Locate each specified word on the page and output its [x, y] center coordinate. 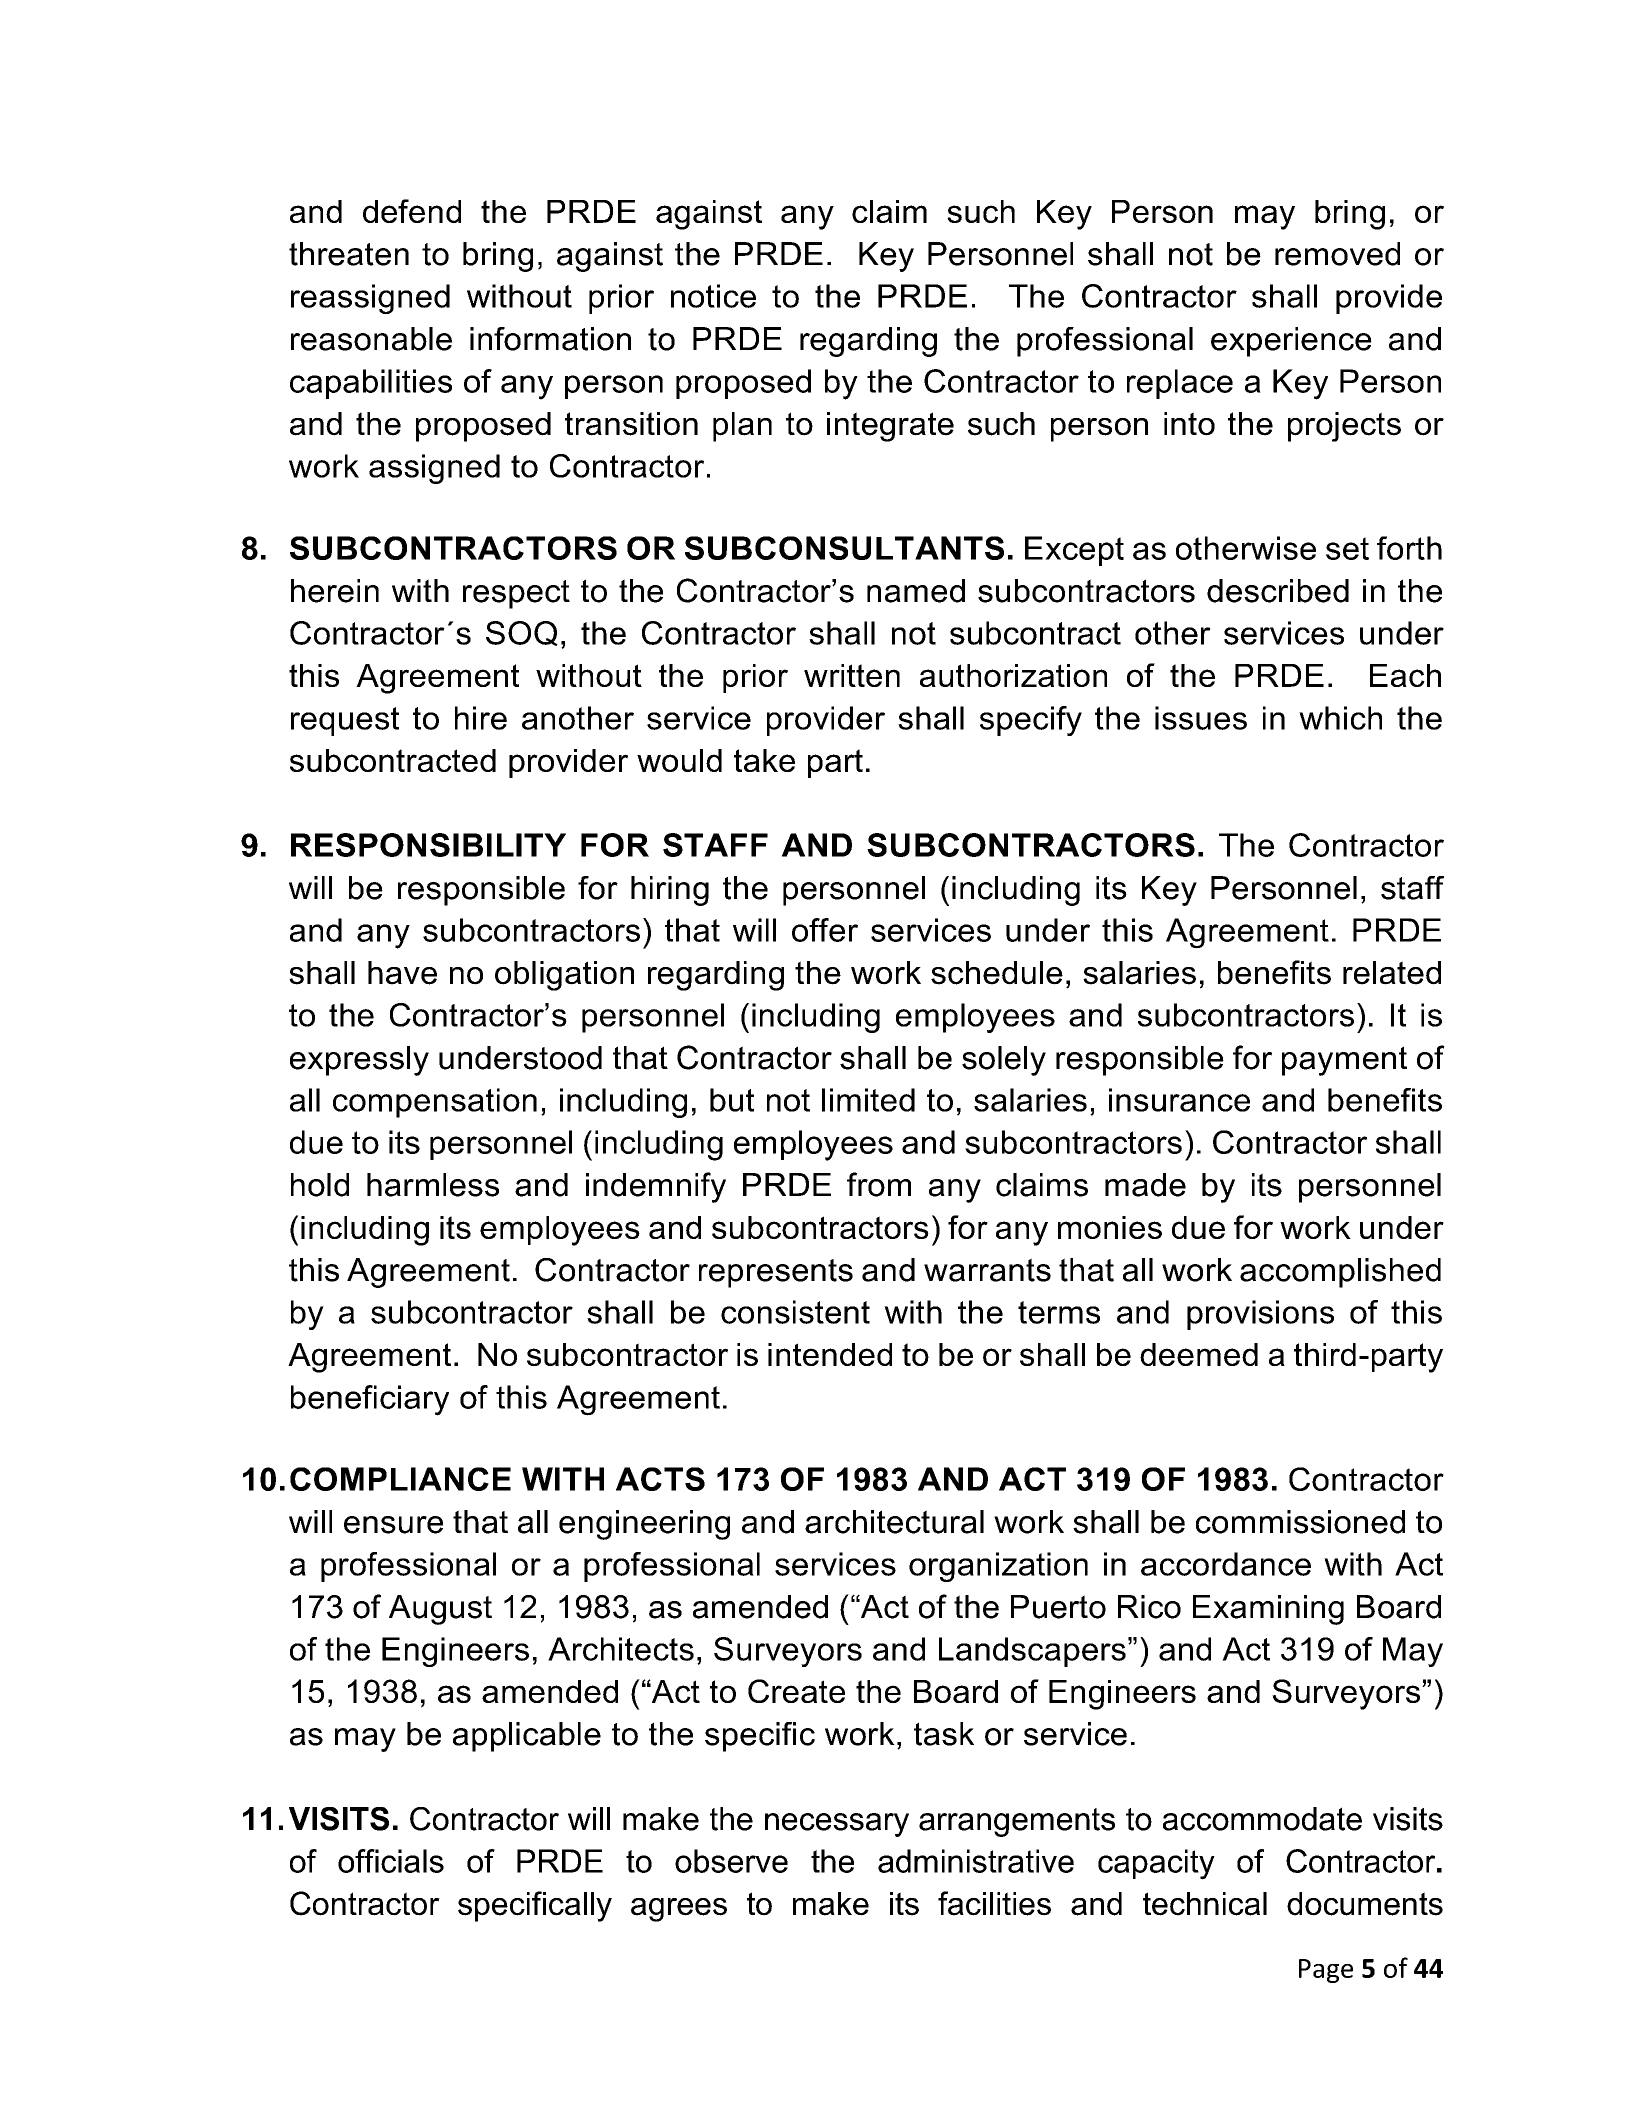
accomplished [1340, 1273]
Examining [1268, 1610]
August [440, 1610]
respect [516, 594]
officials [391, 1861]
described [1278, 591]
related [1392, 973]
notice [713, 296]
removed [1337, 254]
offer [825, 930]
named [916, 591]
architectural [894, 1522]
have [402, 973]
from [879, 1184]
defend [412, 211]
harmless [433, 1185]
